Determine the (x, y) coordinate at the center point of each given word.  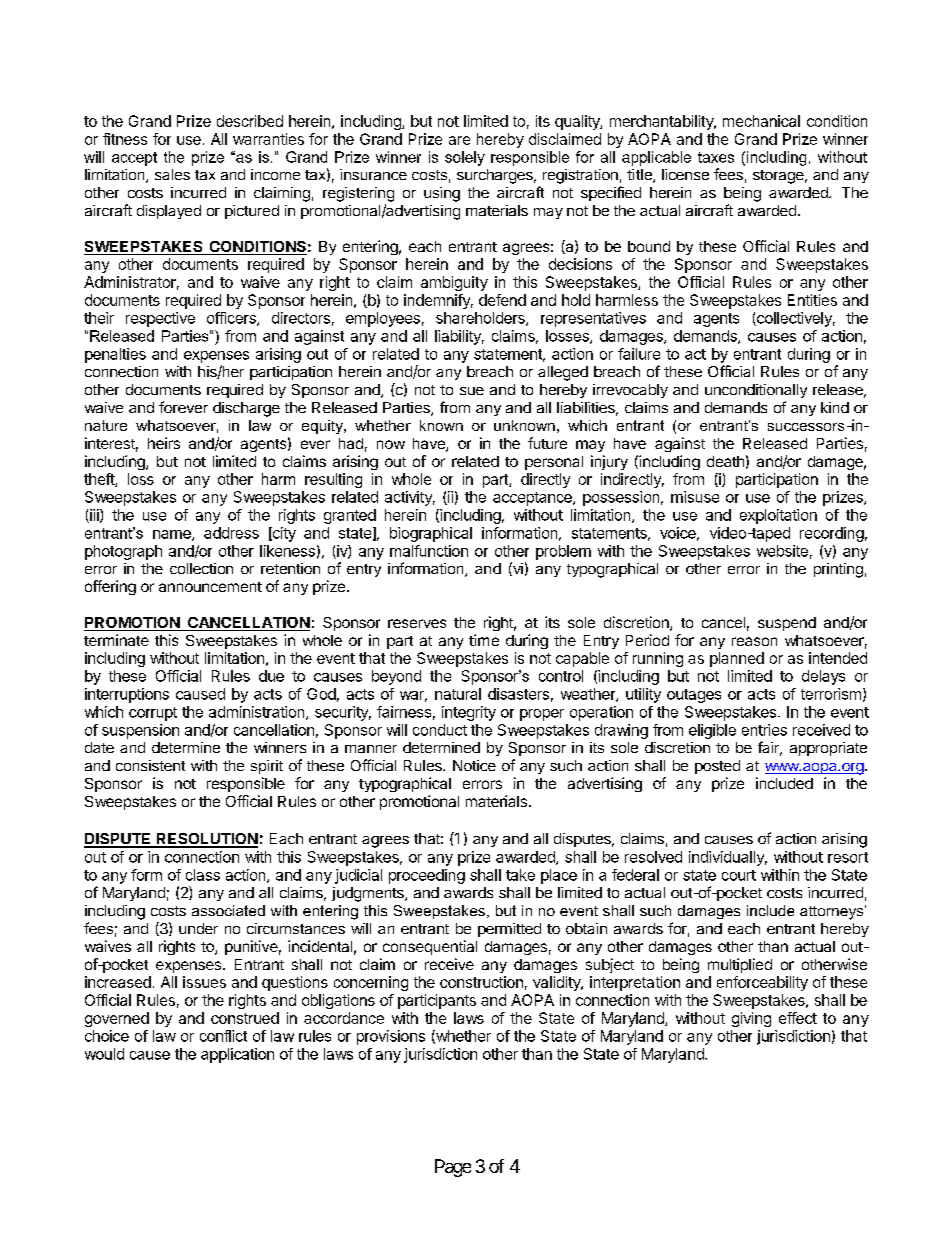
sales (172, 174)
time (484, 640)
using (442, 194)
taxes (716, 157)
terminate (116, 640)
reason (754, 641)
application (237, 1055)
